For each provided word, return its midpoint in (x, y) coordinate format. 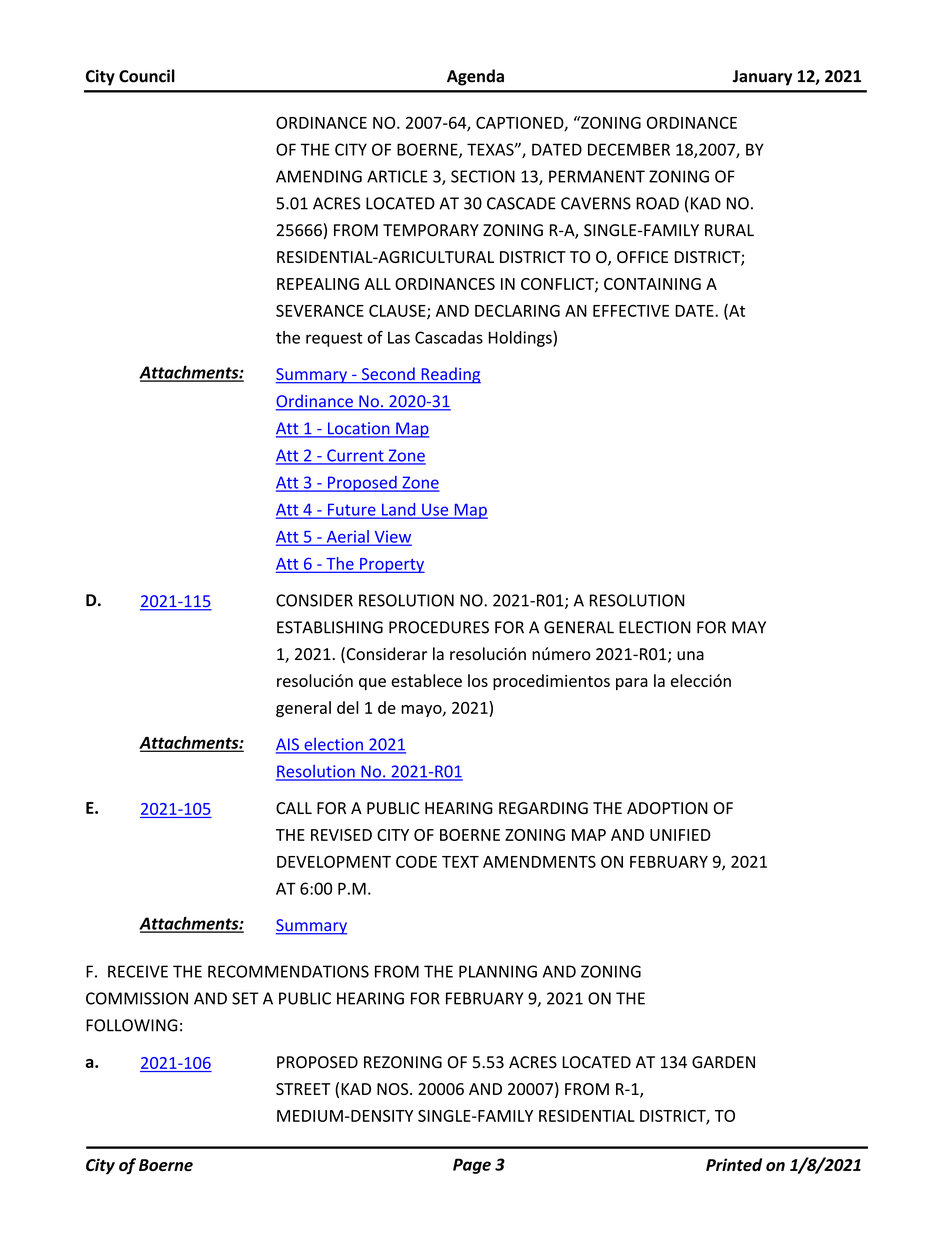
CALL (294, 808)
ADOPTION (667, 808)
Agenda (475, 77)
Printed (734, 1164)
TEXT (460, 862)
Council (147, 76)
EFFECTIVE (631, 311)
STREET (303, 1089)
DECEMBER (629, 149)
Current (355, 456)
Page (472, 1166)
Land (399, 510)
